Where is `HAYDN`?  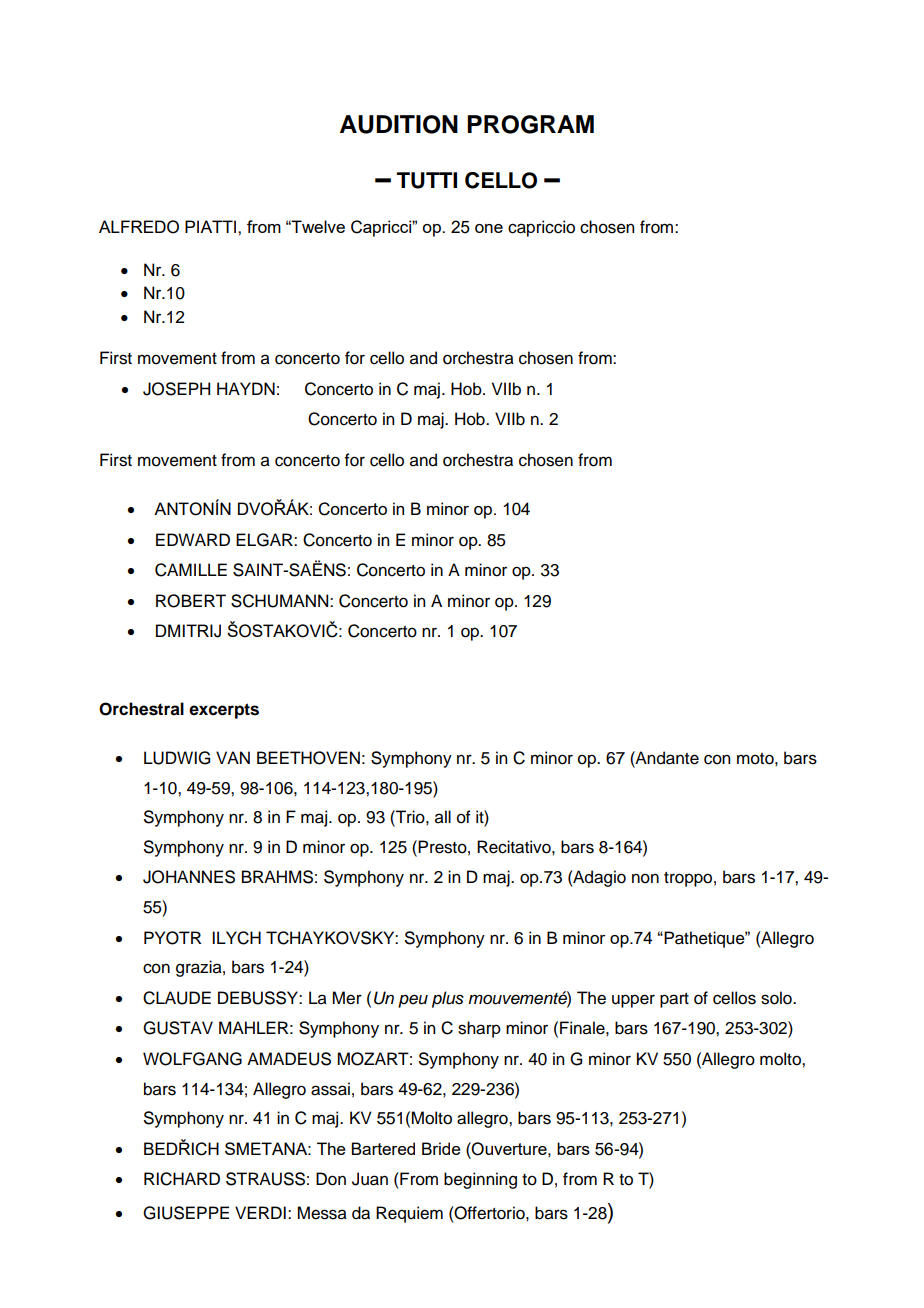 HAYDN is located at coordinates (246, 388).
